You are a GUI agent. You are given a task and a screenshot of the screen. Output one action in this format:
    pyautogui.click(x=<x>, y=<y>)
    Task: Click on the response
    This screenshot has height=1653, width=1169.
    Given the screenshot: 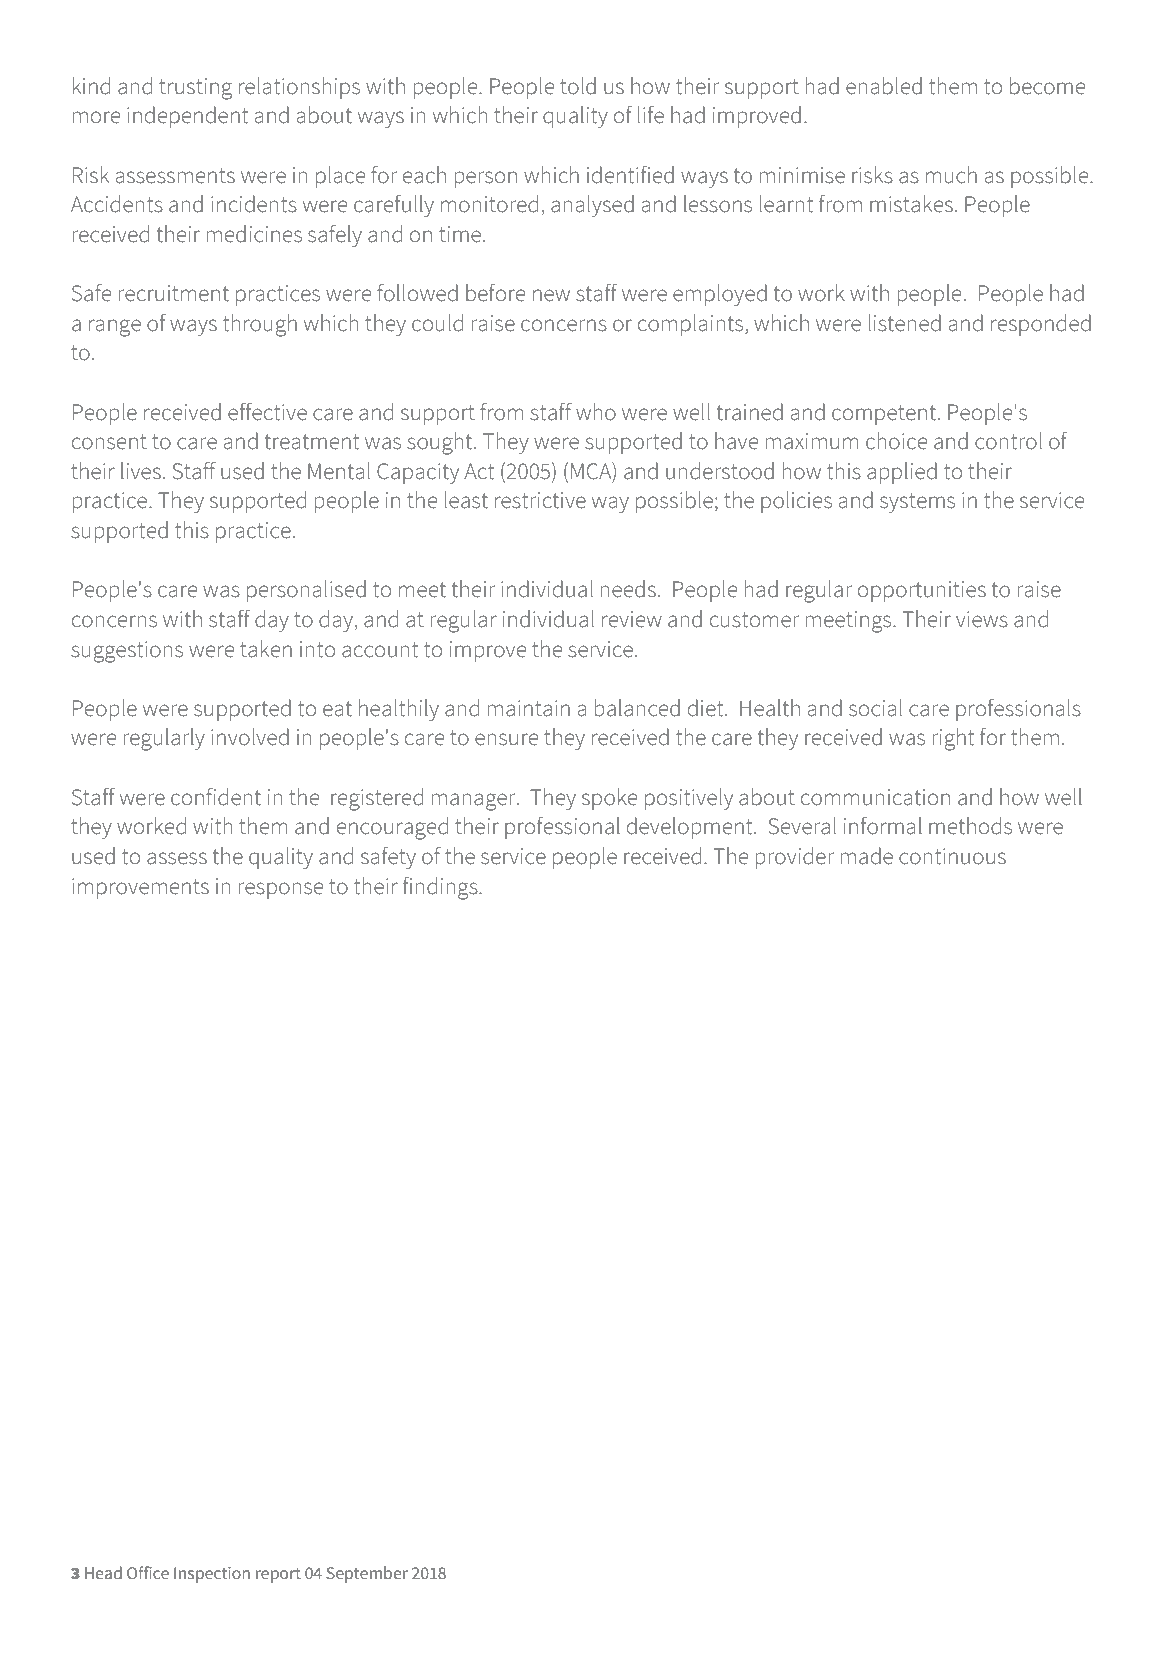 What is the action you would take?
    pyautogui.click(x=281, y=890)
